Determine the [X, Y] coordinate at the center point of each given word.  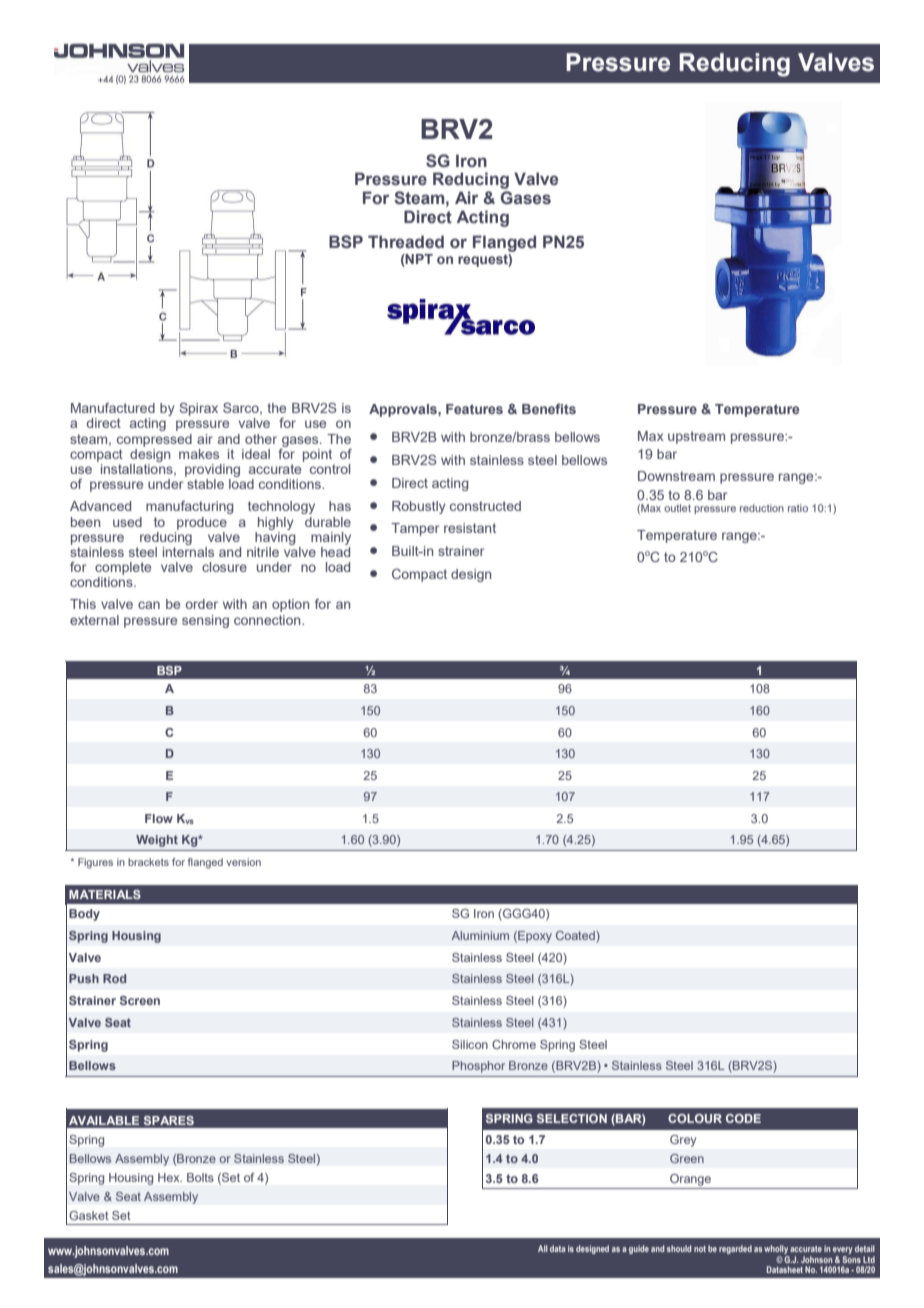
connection [268, 620]
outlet [677, 508]
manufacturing [189, 507]
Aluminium [480, 935]
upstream [696, 437]
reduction [762, 508]
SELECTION [572, 1118]
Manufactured [113, 408]
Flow [159, 818]
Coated [576, 937]
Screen [140, 1000]
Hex [170, 1177]
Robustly [419, 507]
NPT [418, 259]
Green [687, 1158]
